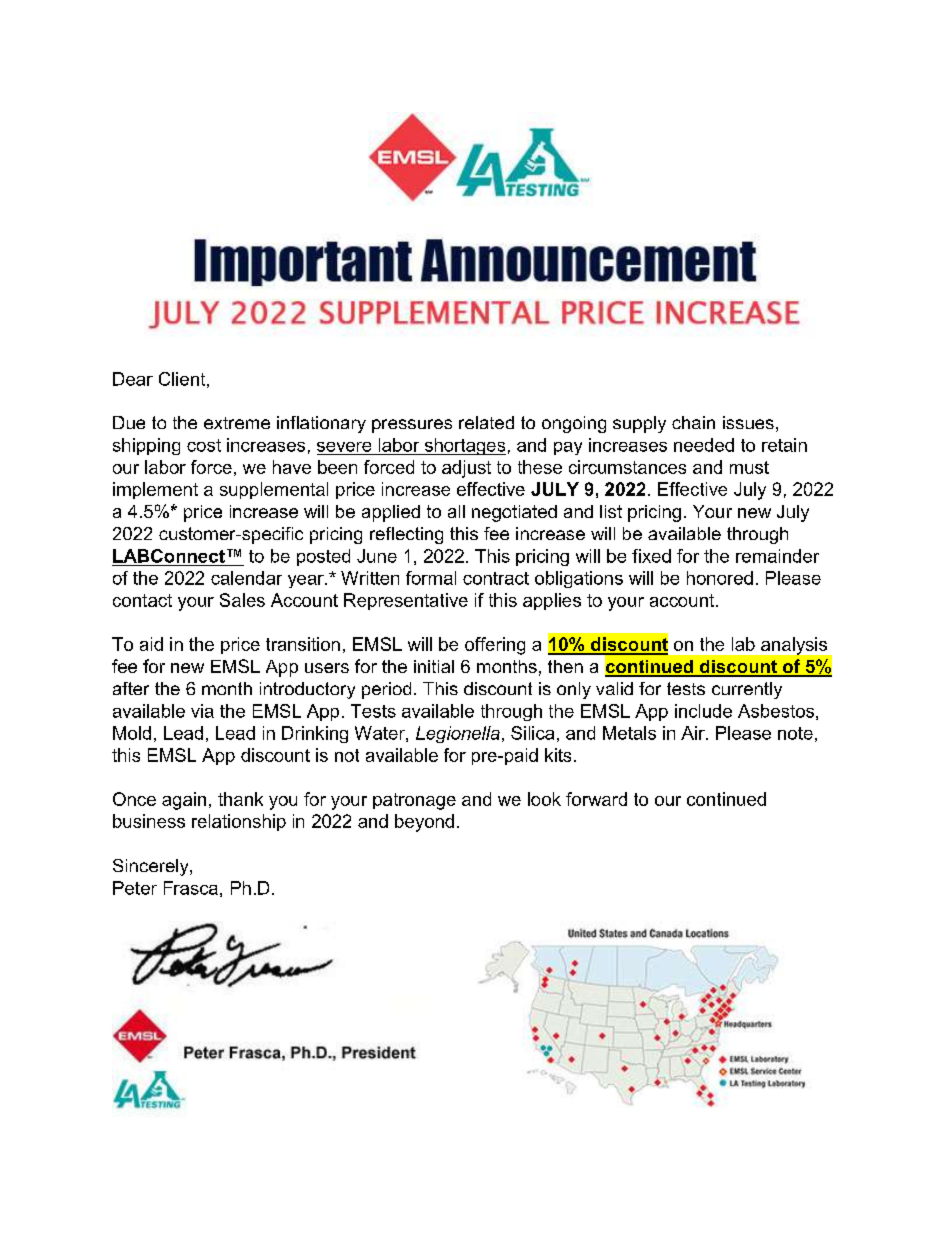 The width and height of the screenshot is (952, 1233). What do you see at coordinates (596, 799) in the screenshot?
I see `forward` at bounding box center [596, 799].
